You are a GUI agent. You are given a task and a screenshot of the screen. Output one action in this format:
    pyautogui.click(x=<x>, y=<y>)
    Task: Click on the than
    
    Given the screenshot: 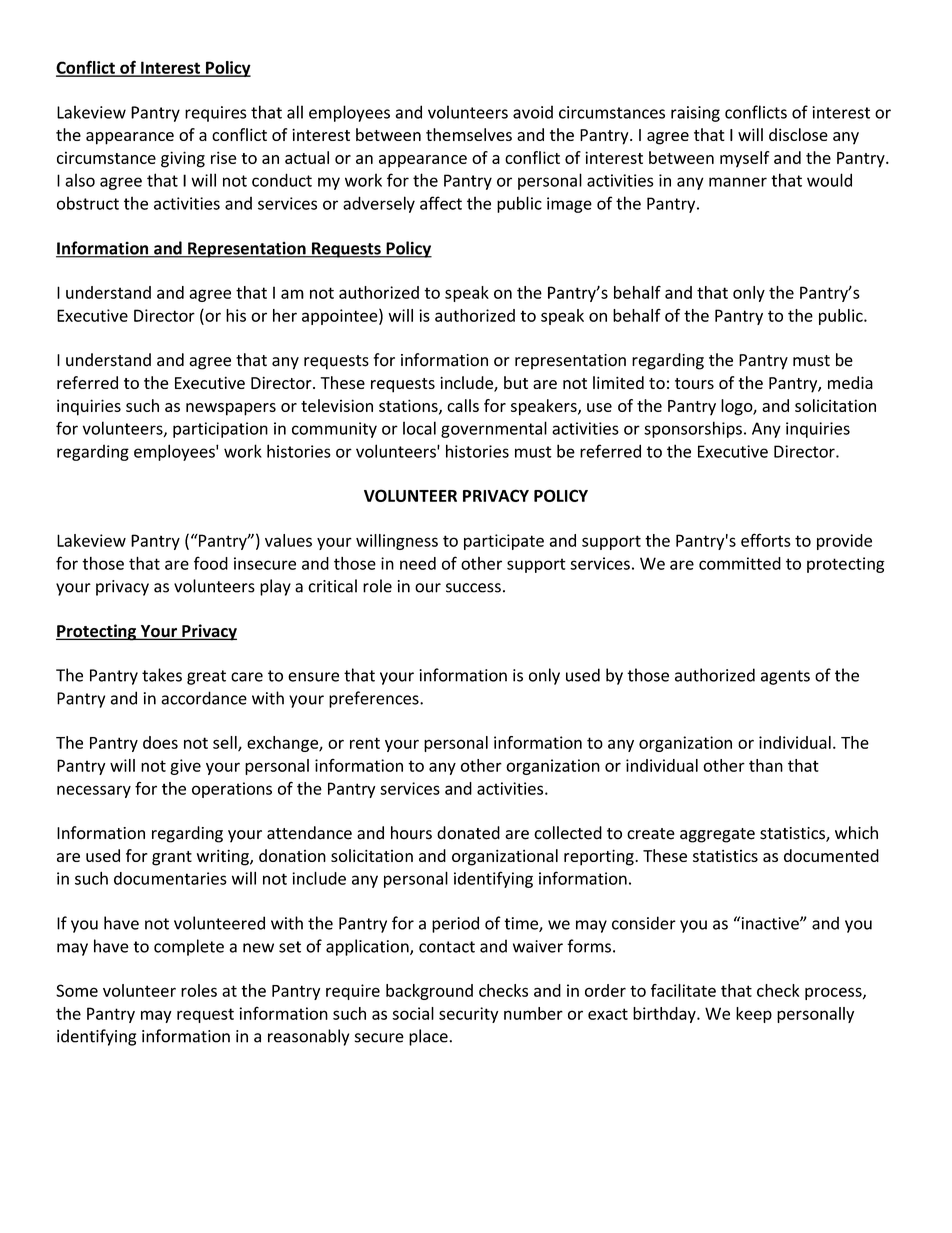 What is the action you would take?
    pyautogui.click(x=766, y=765)
